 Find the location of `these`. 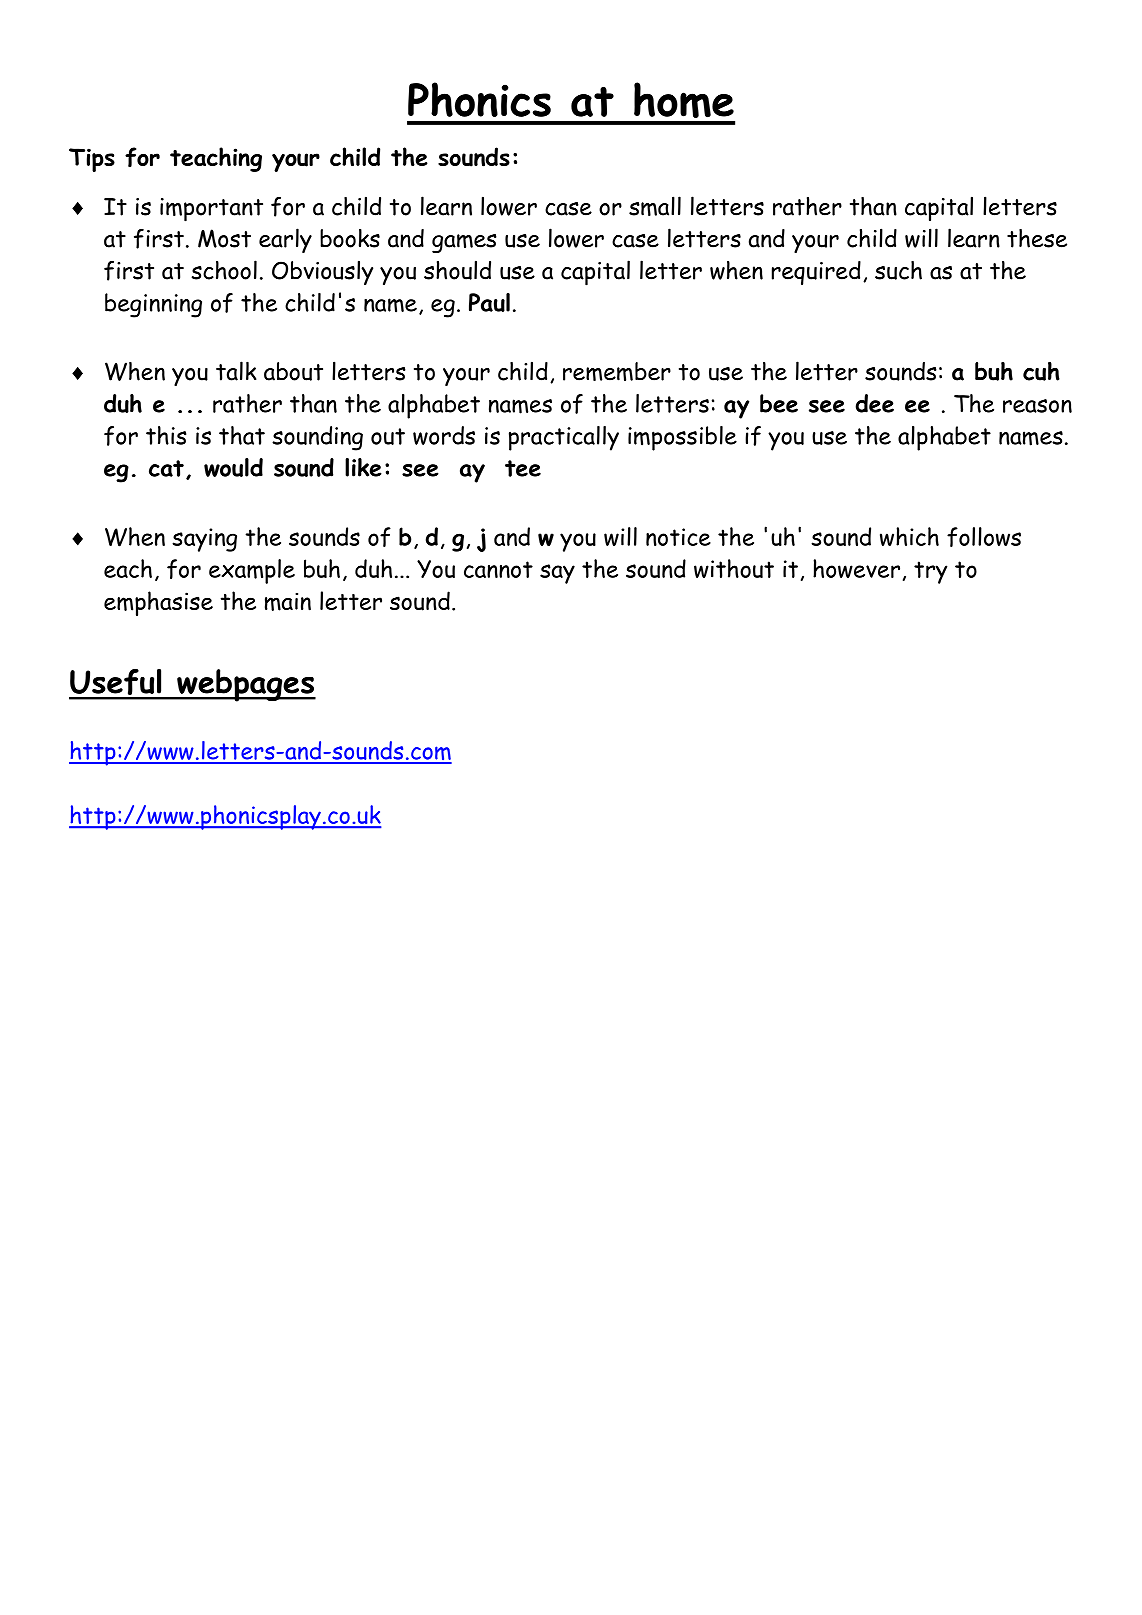

these is located at coordinates (1037, 238).
